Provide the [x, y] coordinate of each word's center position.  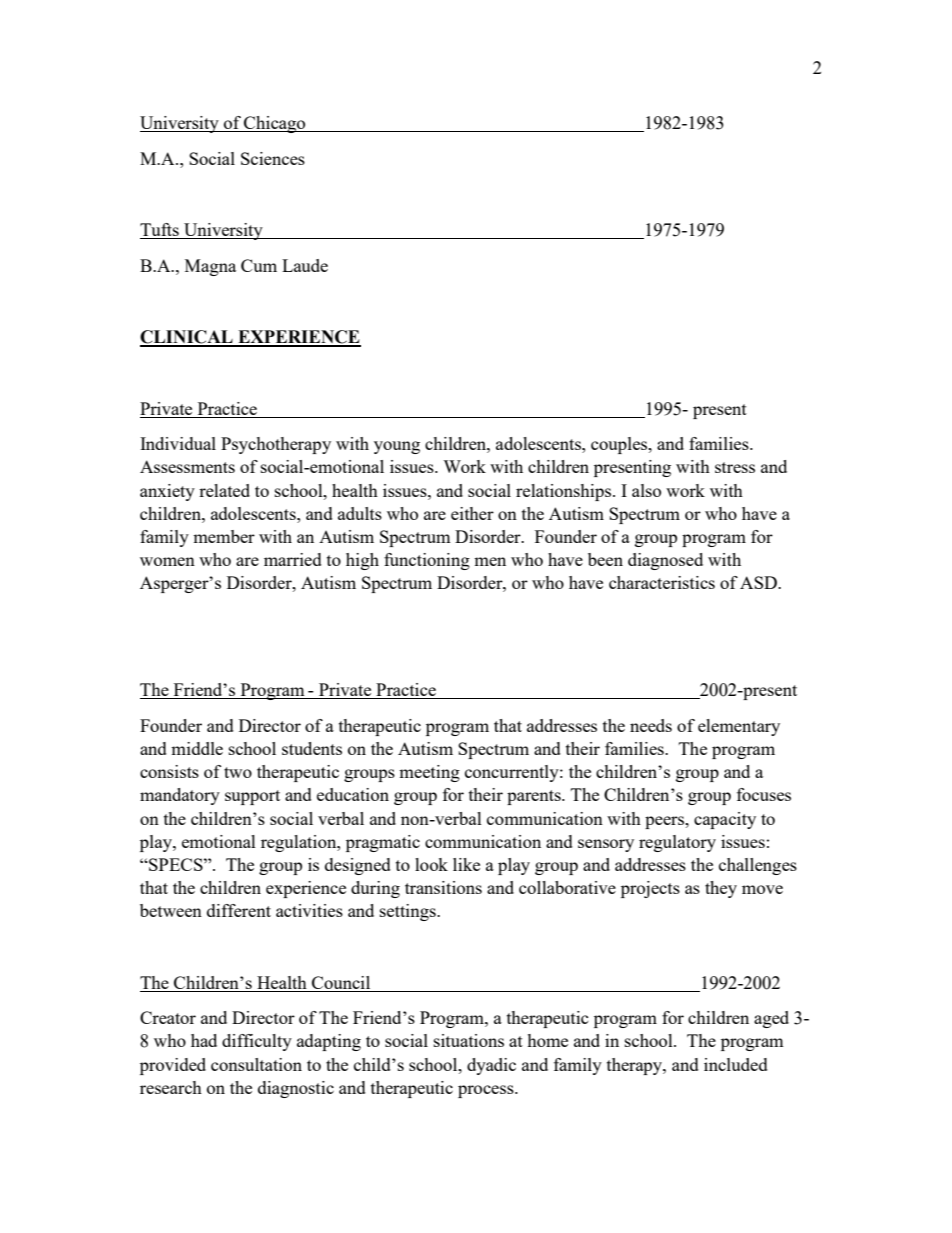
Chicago [275, 124]
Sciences [273, 158]
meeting [429, 773]
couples [620, 445]
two [238, 772]
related [224, 490]
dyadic [491, 1066]
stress [735, 467]
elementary [739, 727]
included [736, 1064]
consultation [256, 1064]
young [397, 447]
